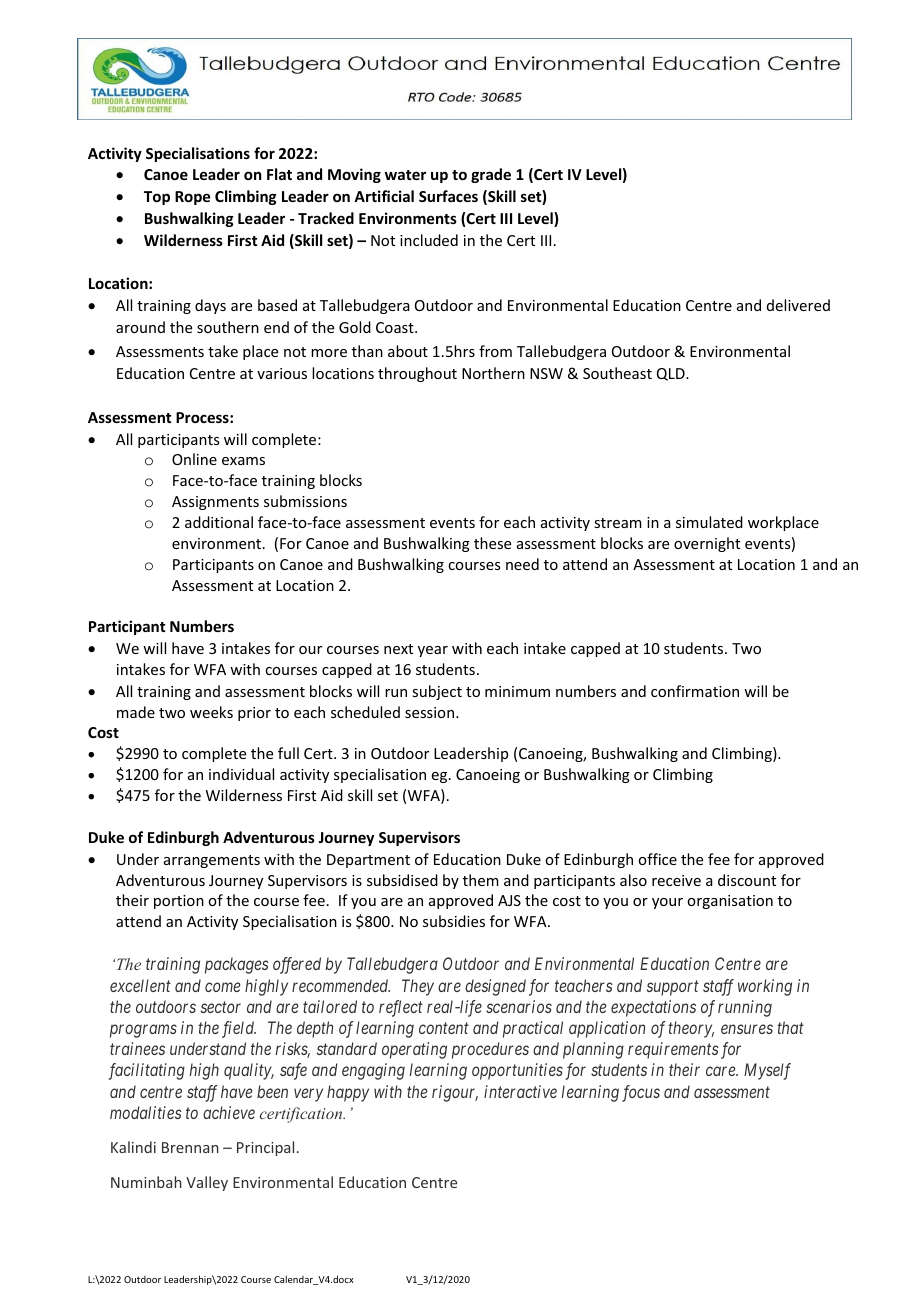 The image size is (924, 1308). I want to click on weeks, so click(211, 712).
